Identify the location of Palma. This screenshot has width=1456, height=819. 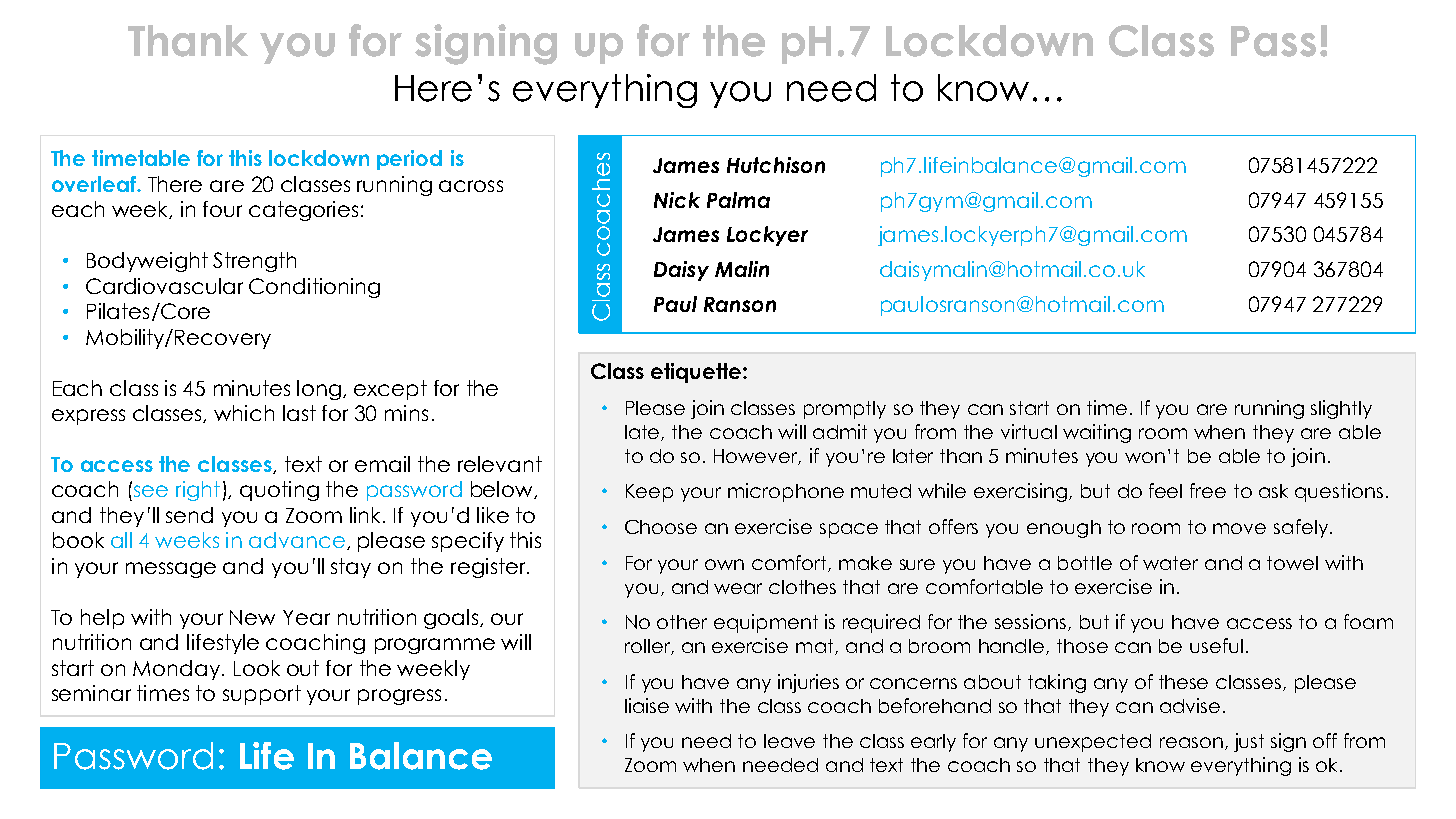
(738, 200).
